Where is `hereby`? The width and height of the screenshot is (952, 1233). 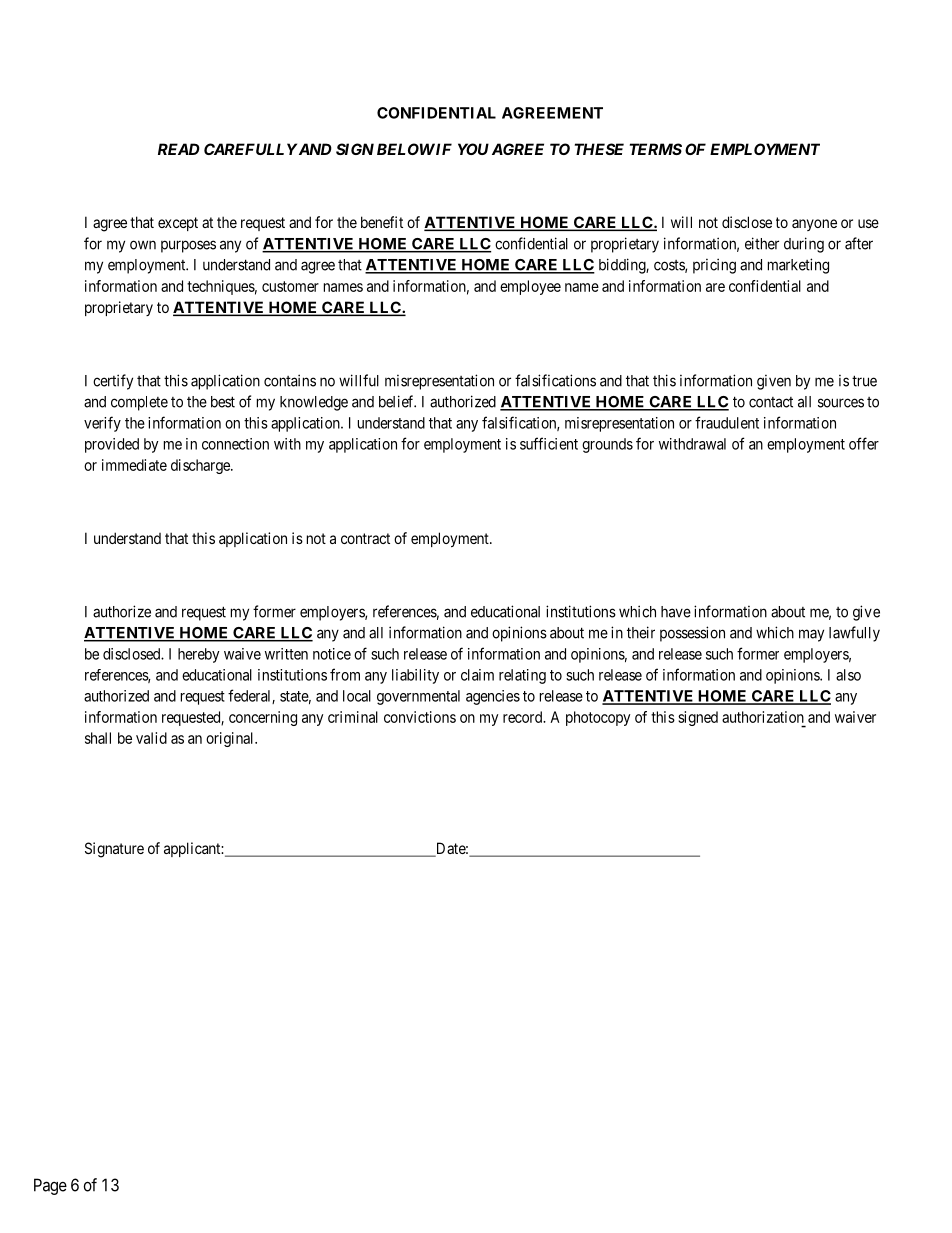
hereby is located at coordinates (199, 655).
